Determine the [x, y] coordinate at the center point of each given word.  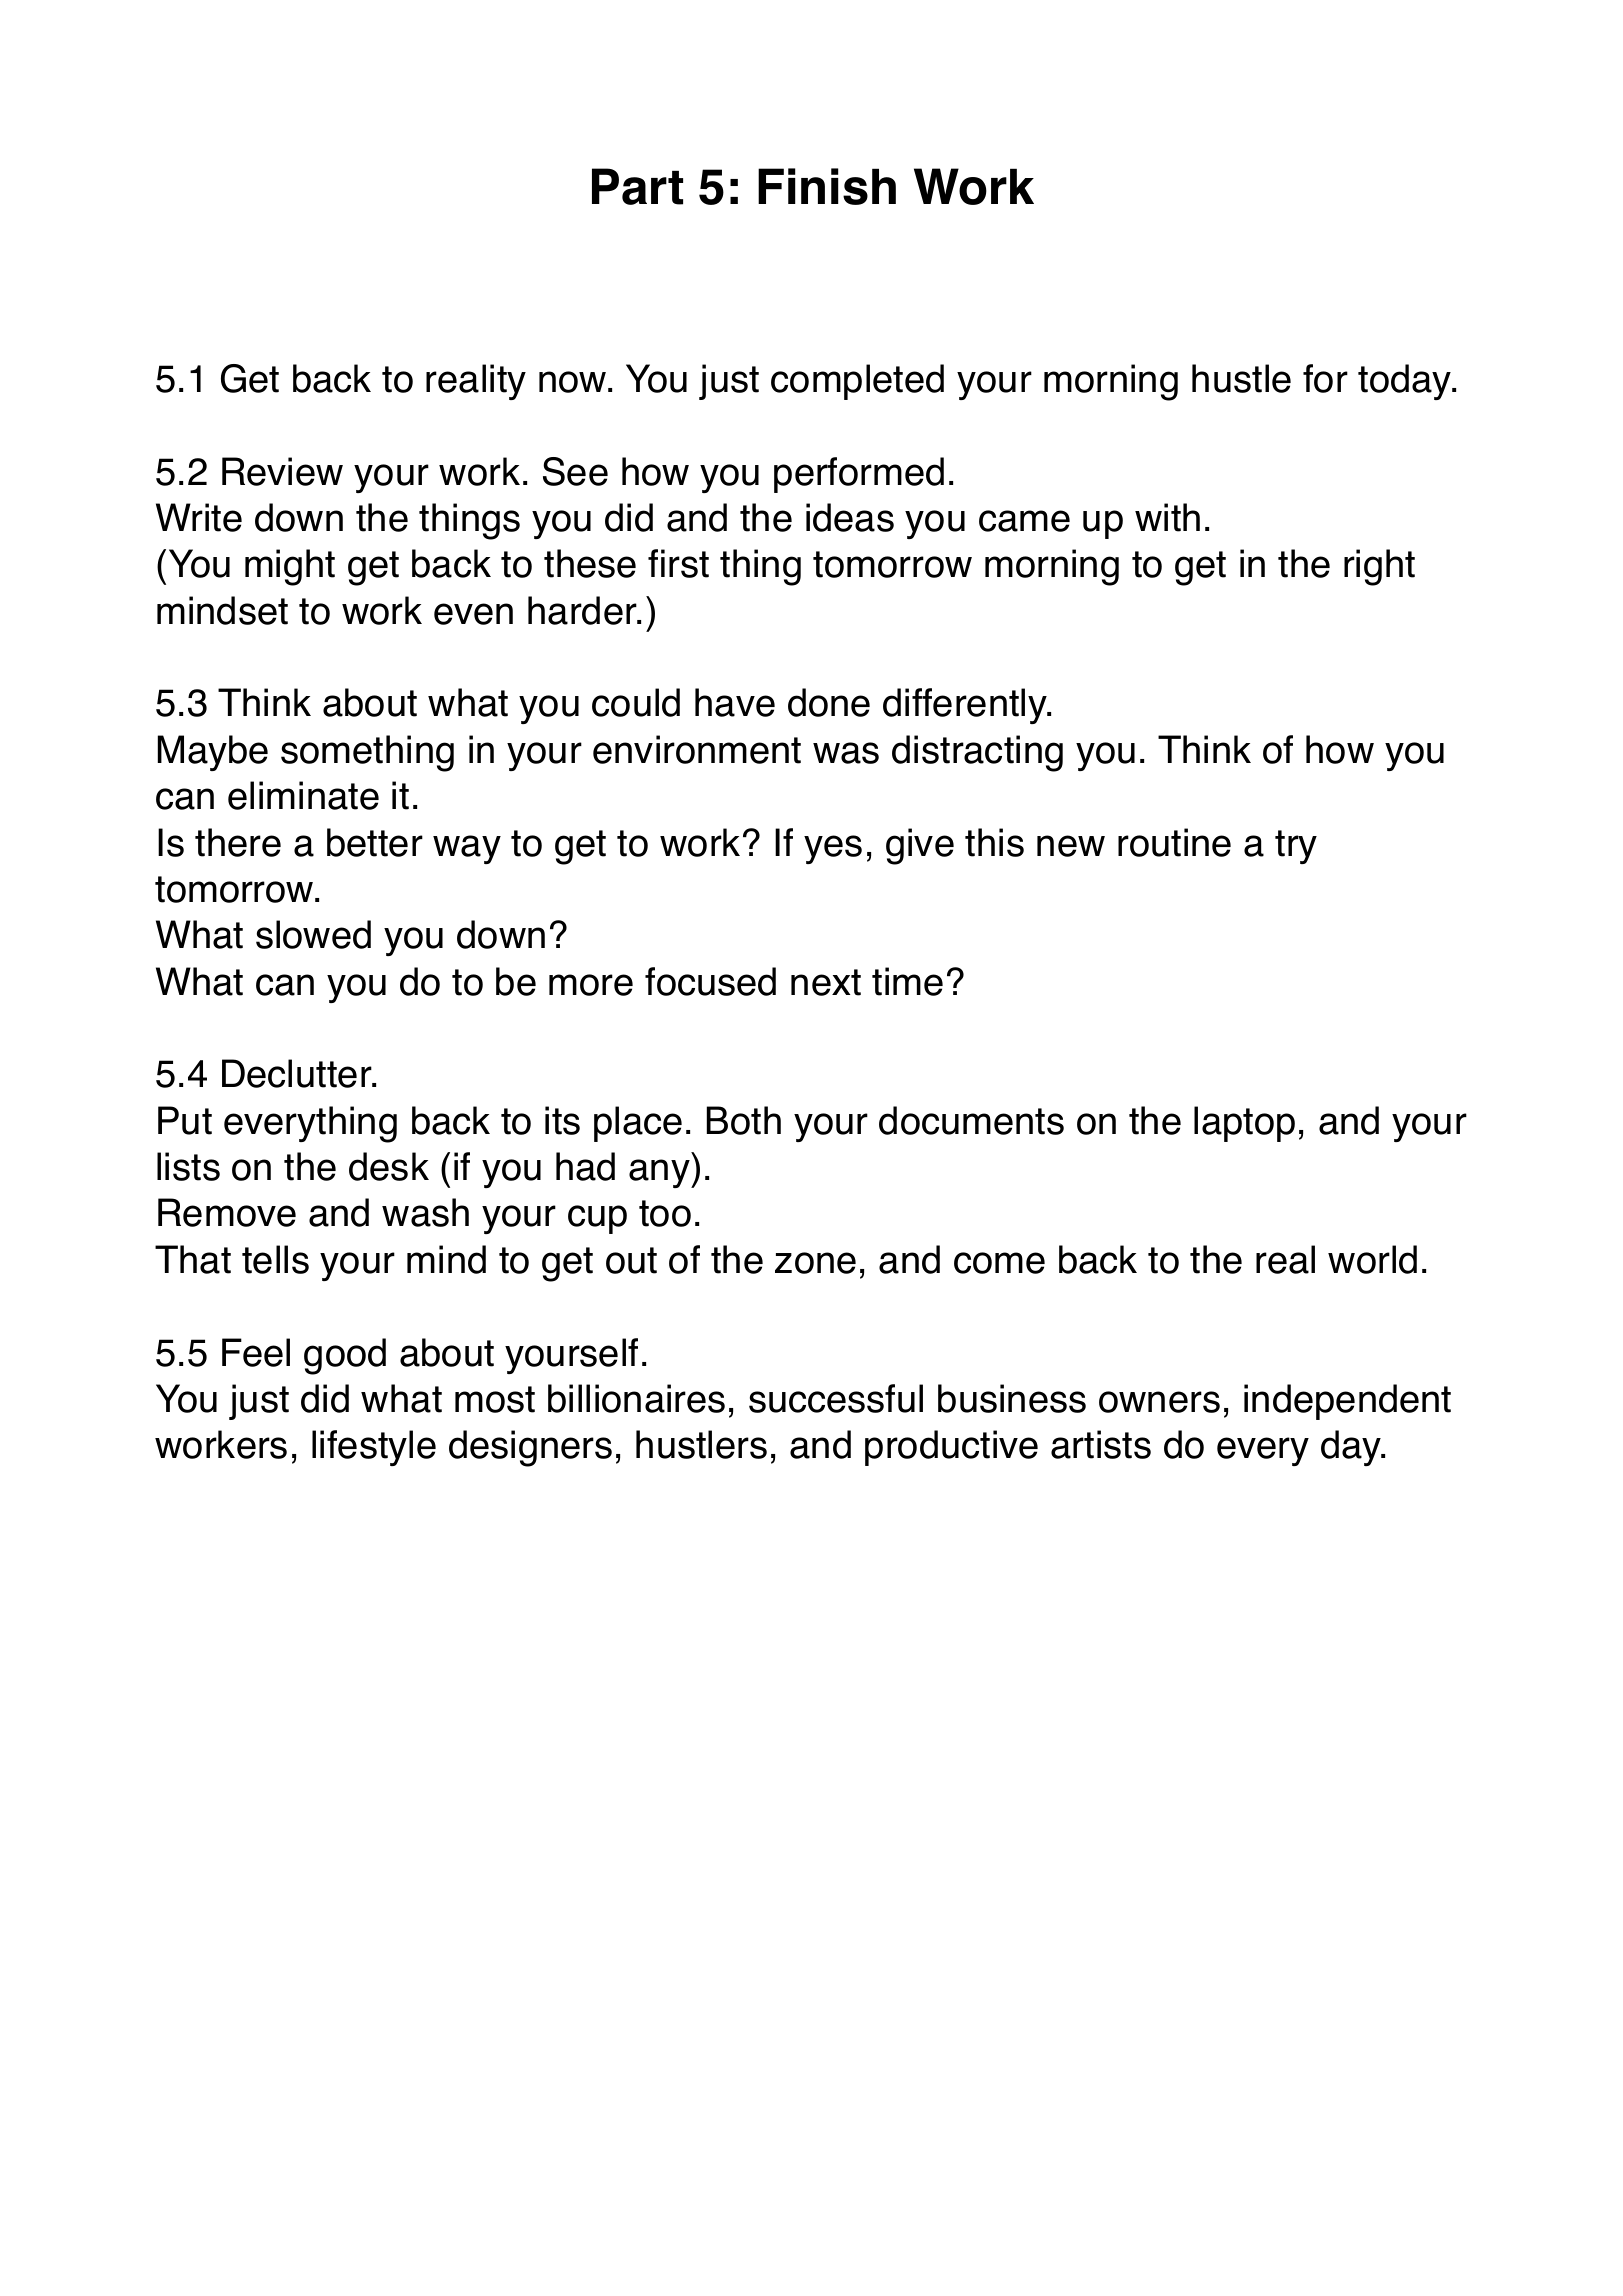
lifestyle [374, 1448]
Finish [827, 186]
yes [833, 849]
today [1406, 382]
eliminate [303, 795]
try [1296, 847]
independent [1347, 1402]
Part [637, 186]
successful [836, 1398]
